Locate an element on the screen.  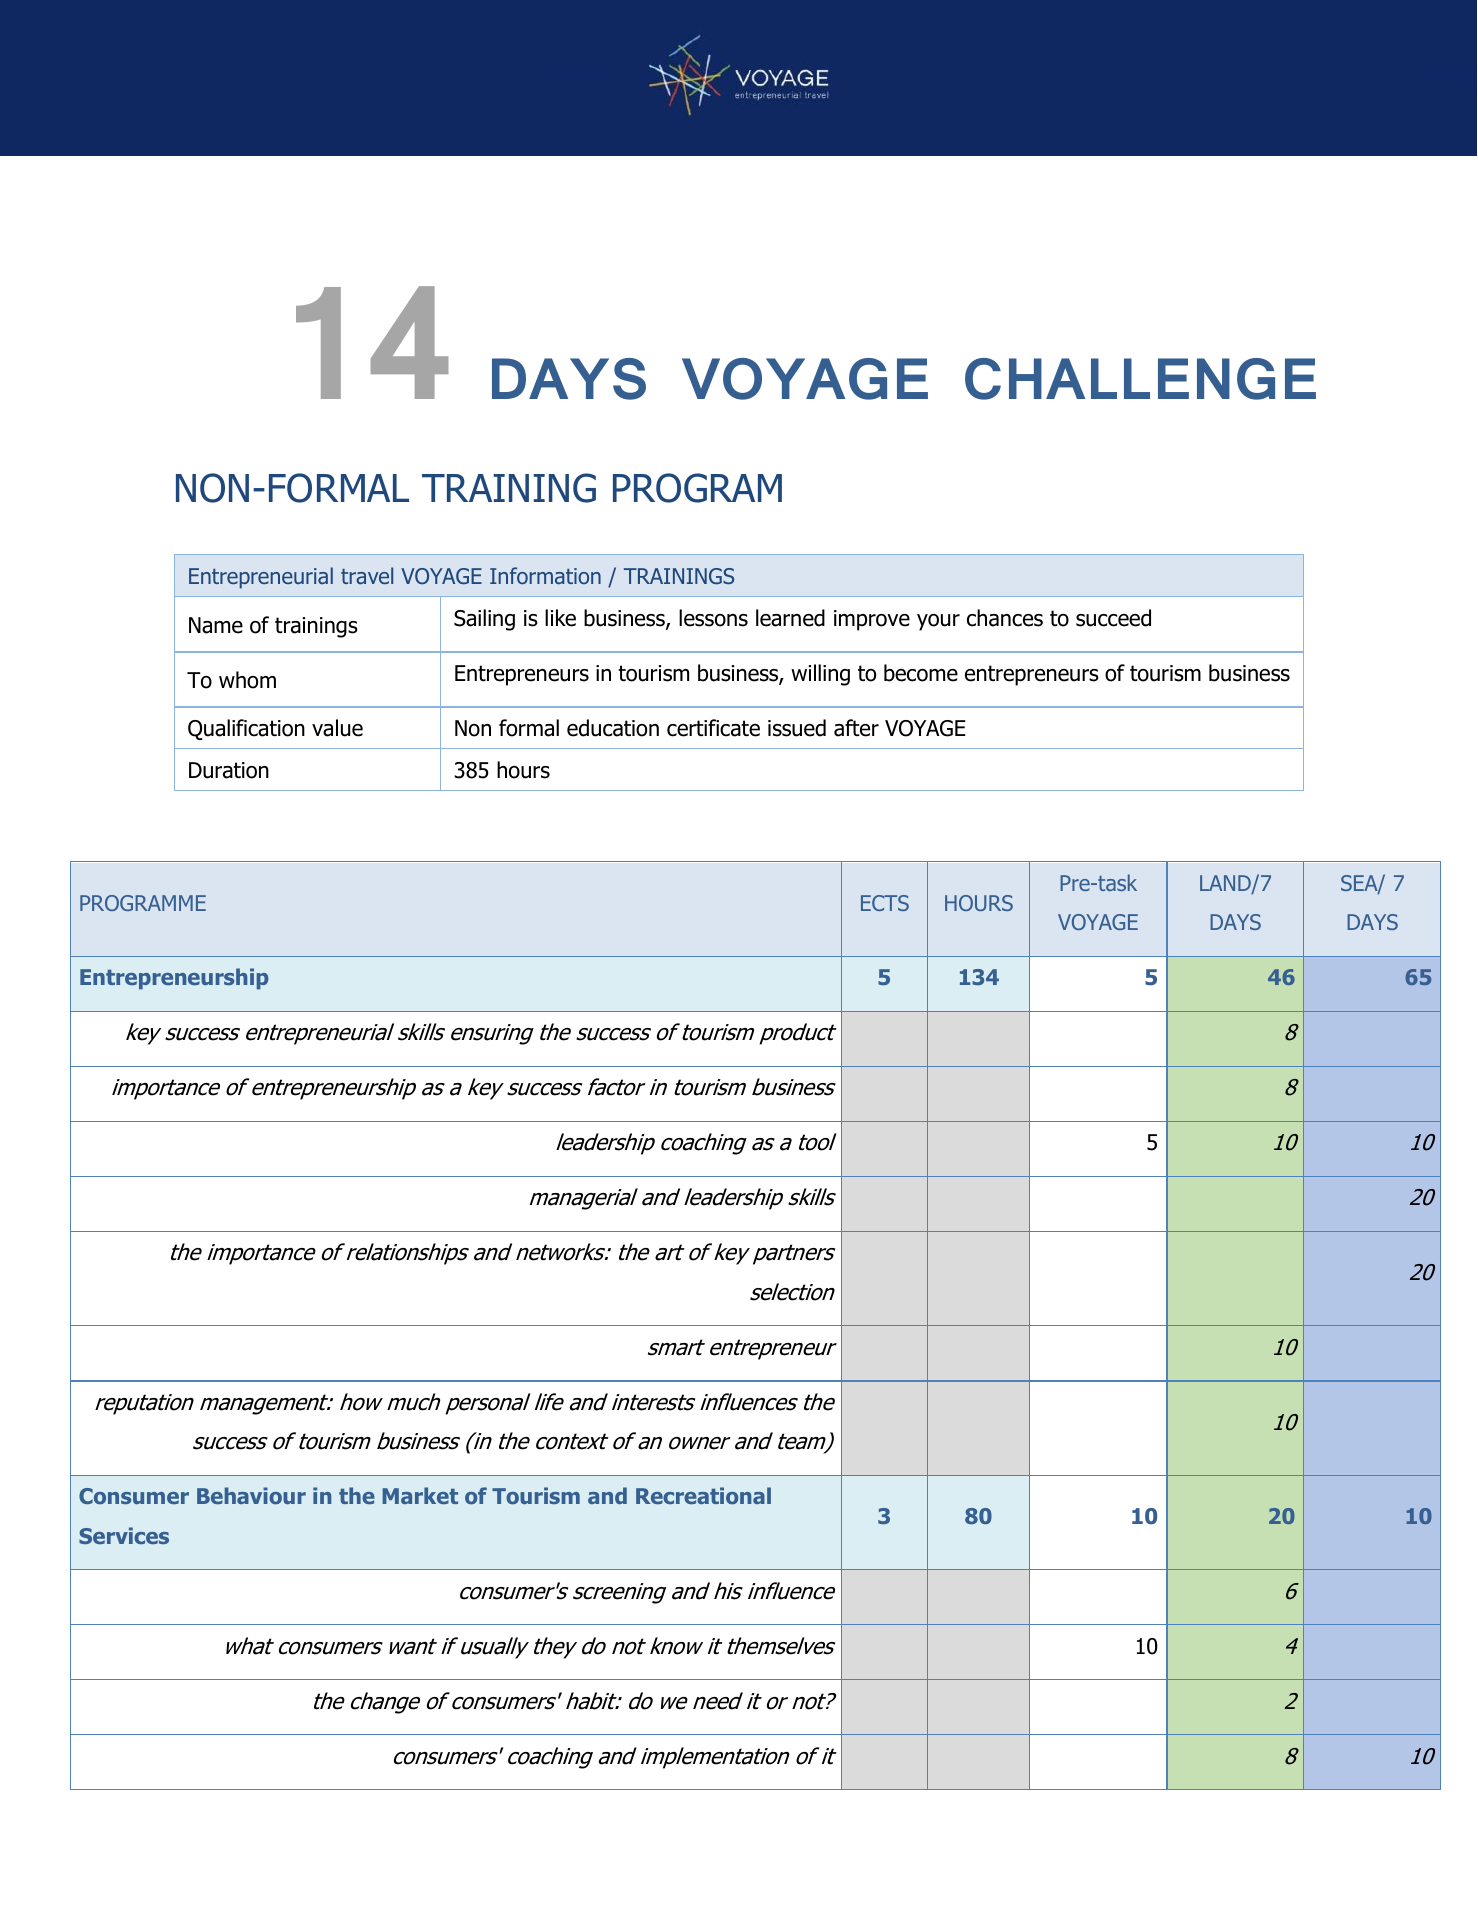
whom is located at coordinates (247, 680).
